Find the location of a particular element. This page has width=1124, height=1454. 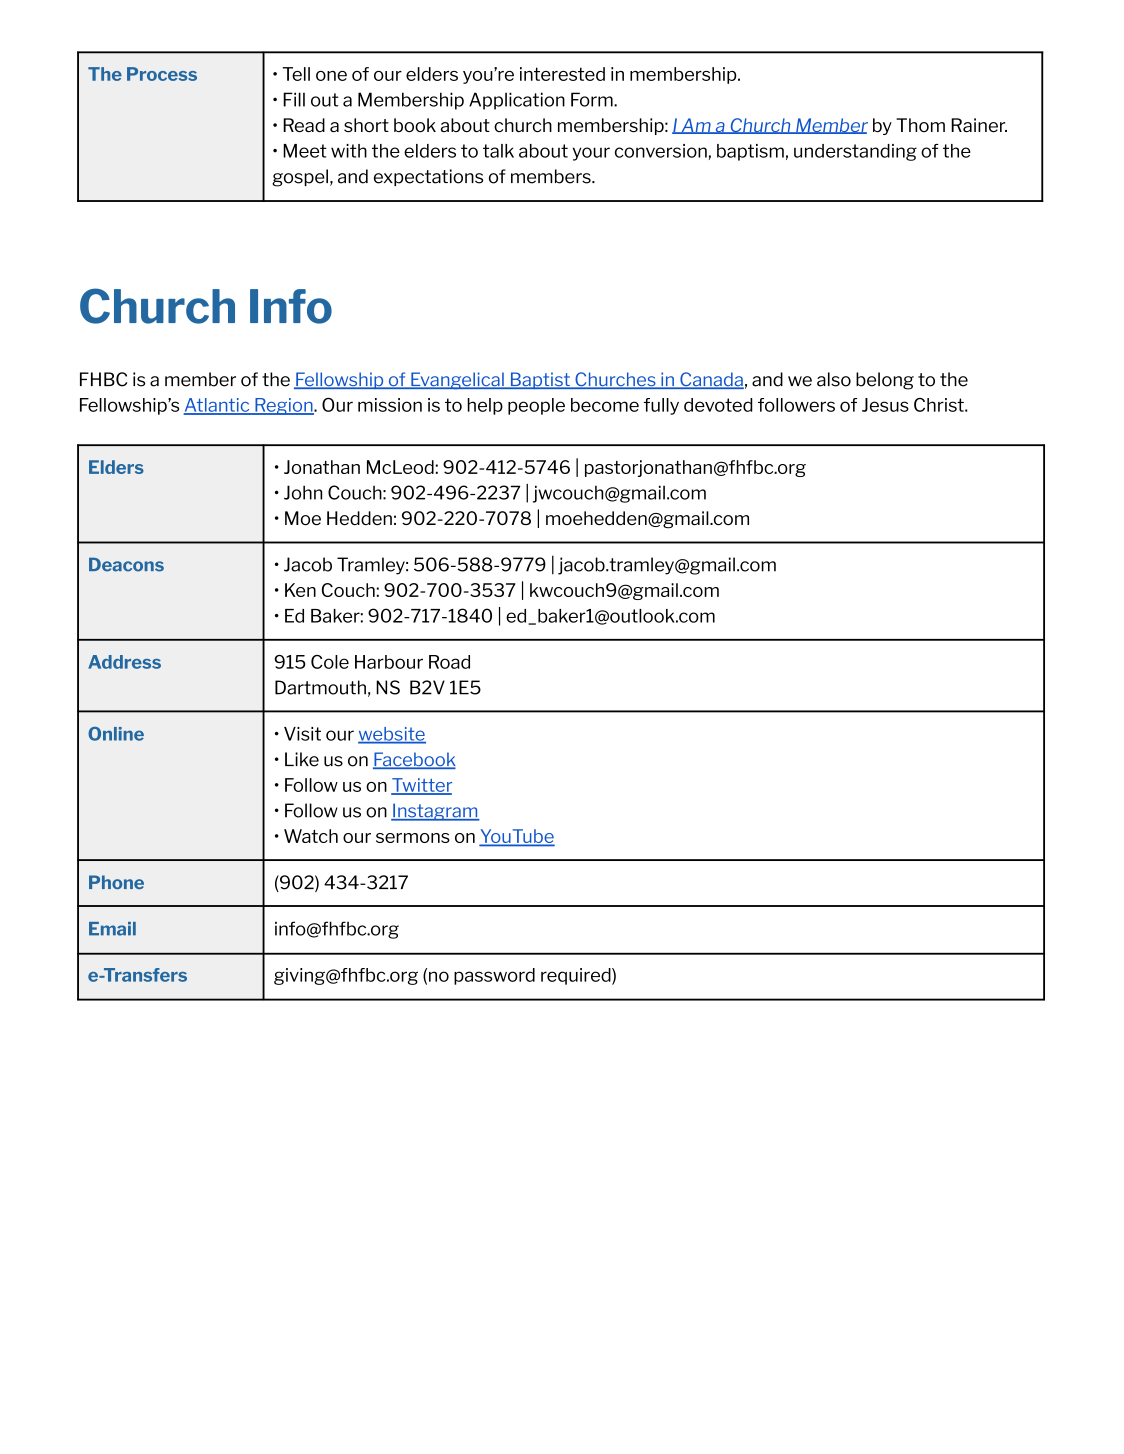

Process is located at coordinates (162, 74).
